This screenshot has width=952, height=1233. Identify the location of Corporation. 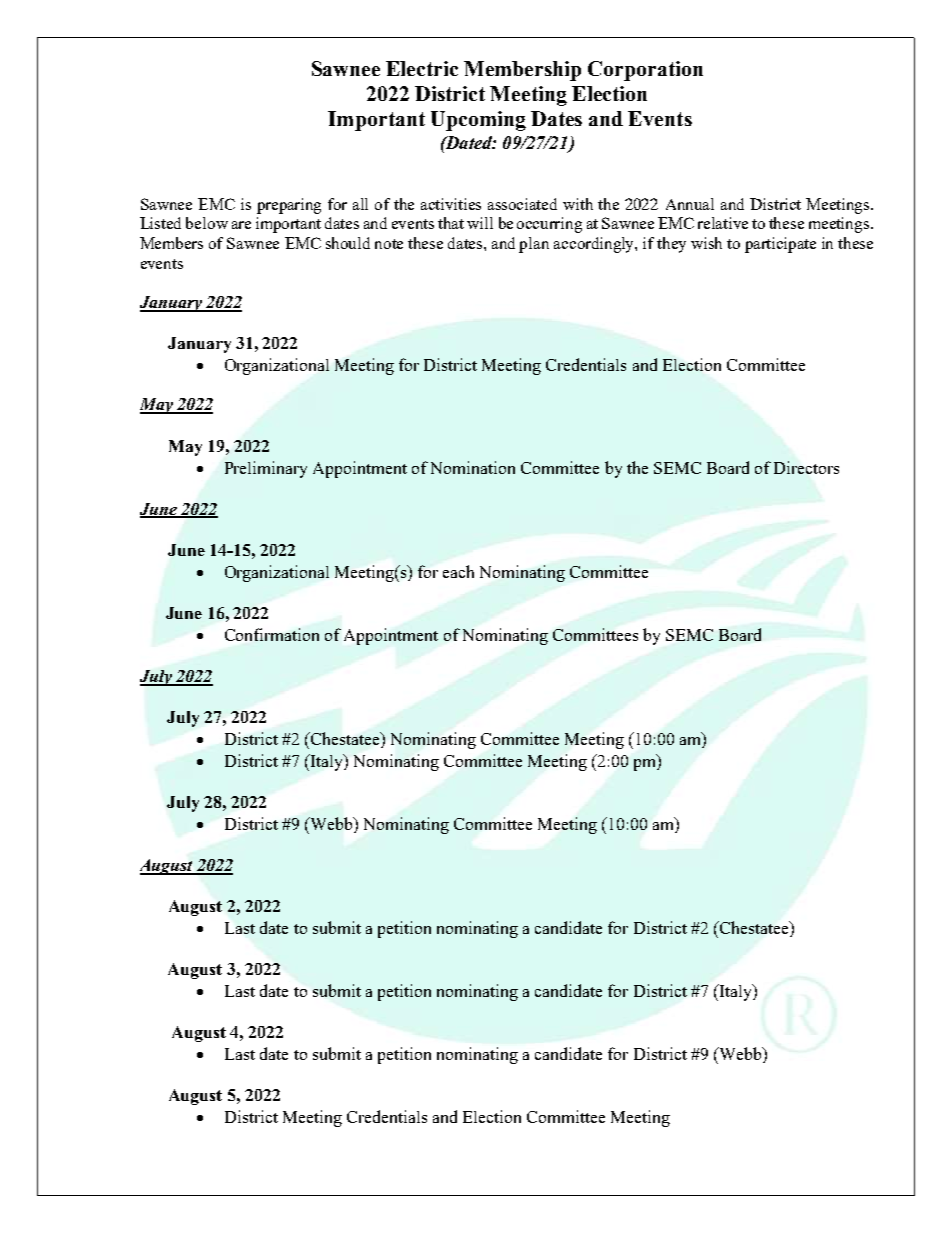
(645, 71).
